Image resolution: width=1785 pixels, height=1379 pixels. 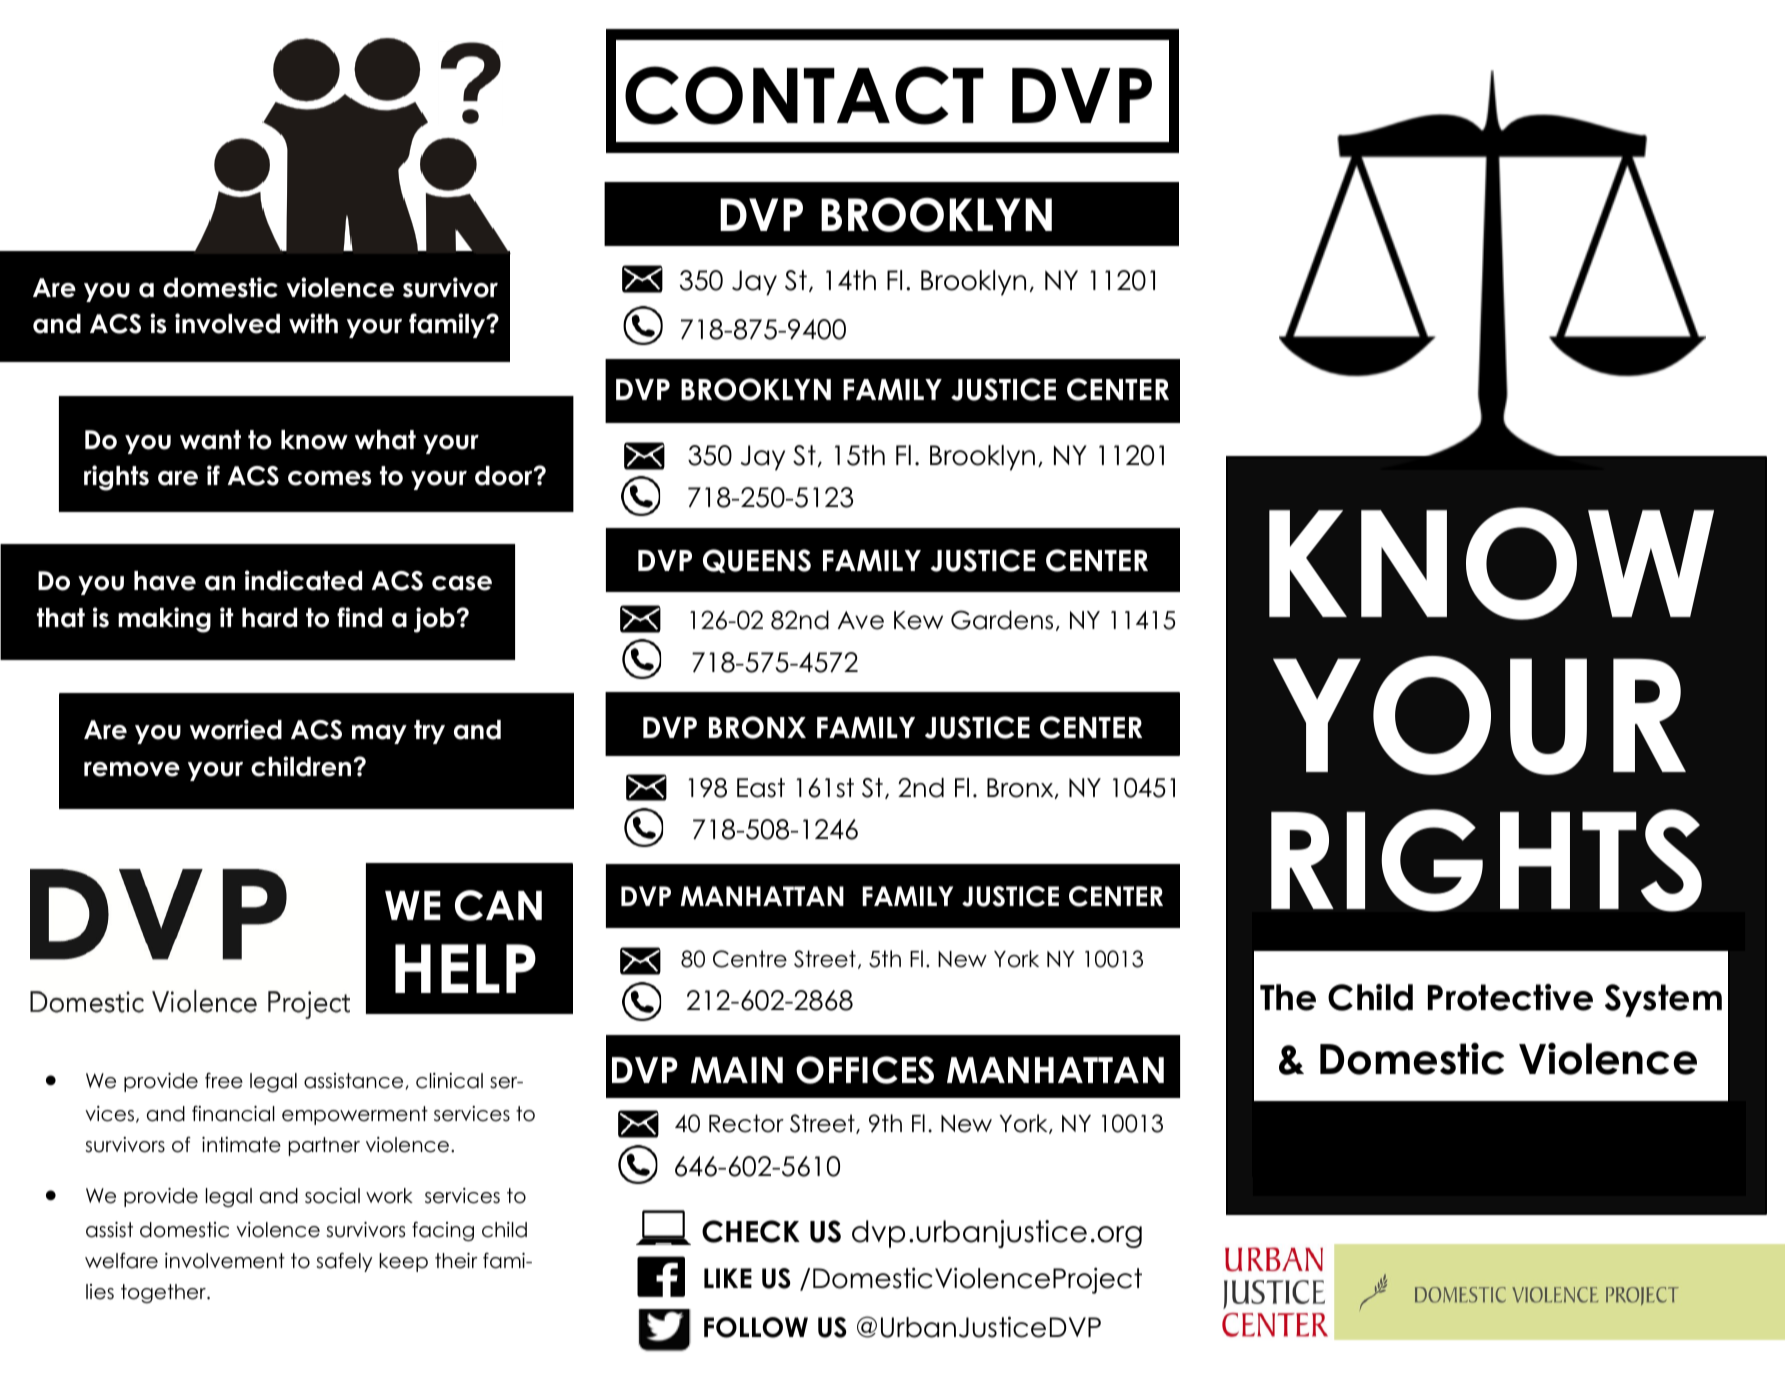 I want to click on FOLLOW, so click(x=756, y=1327).
